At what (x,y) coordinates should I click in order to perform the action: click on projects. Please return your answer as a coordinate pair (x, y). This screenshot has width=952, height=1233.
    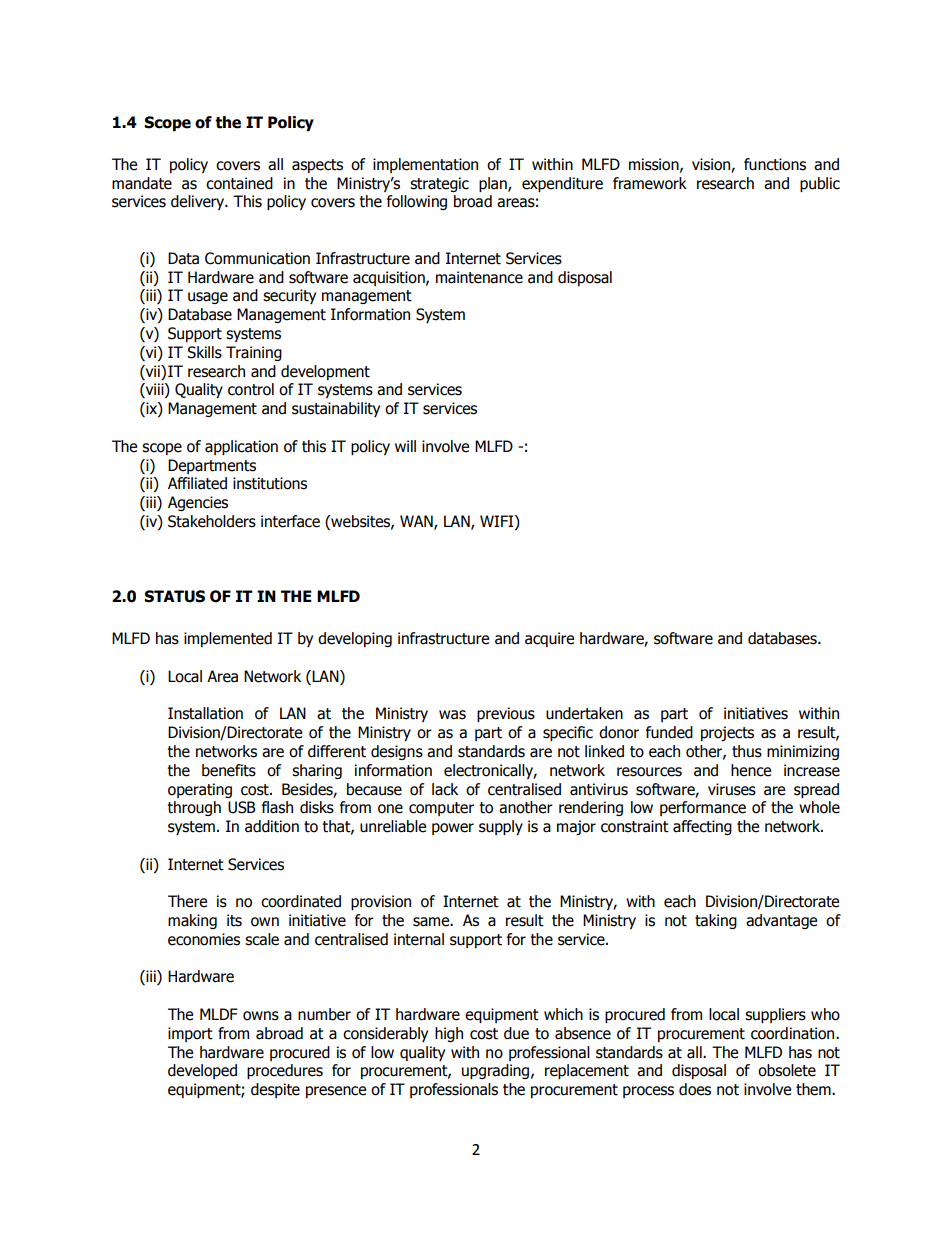
    Looking at the image, I should click on (727, 733).
